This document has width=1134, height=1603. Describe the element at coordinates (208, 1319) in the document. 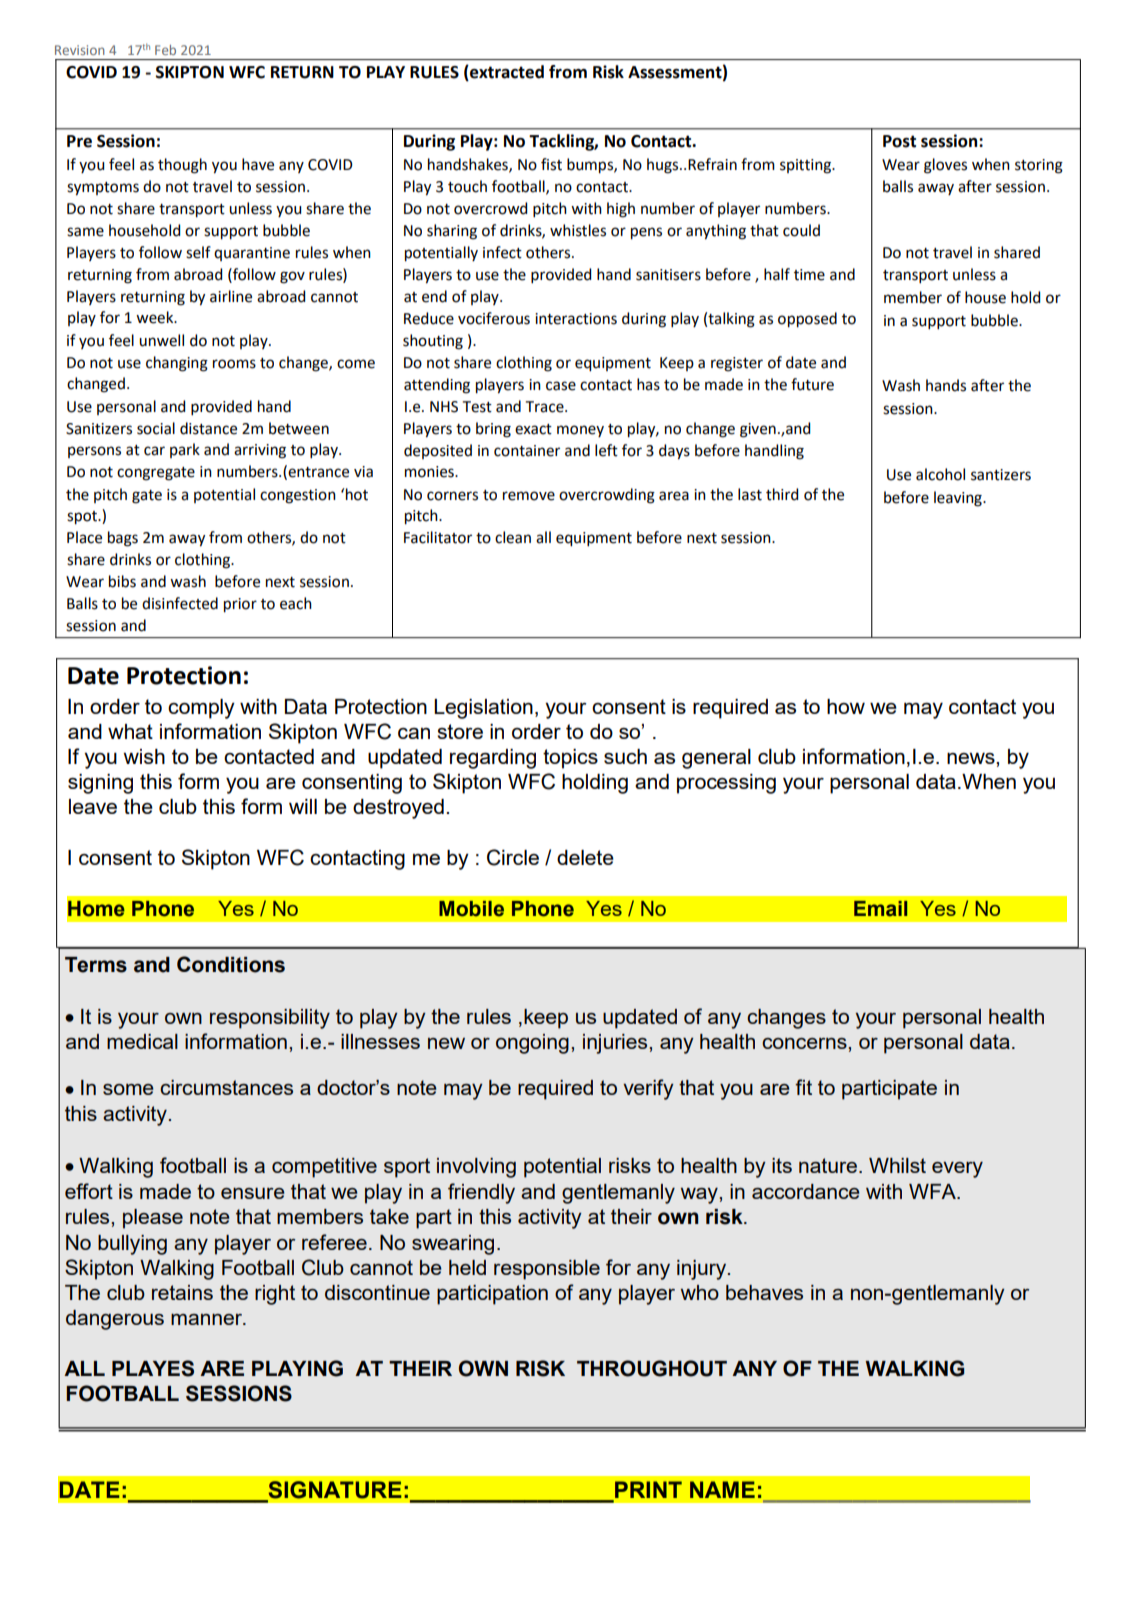

I see `manner` at that location.
